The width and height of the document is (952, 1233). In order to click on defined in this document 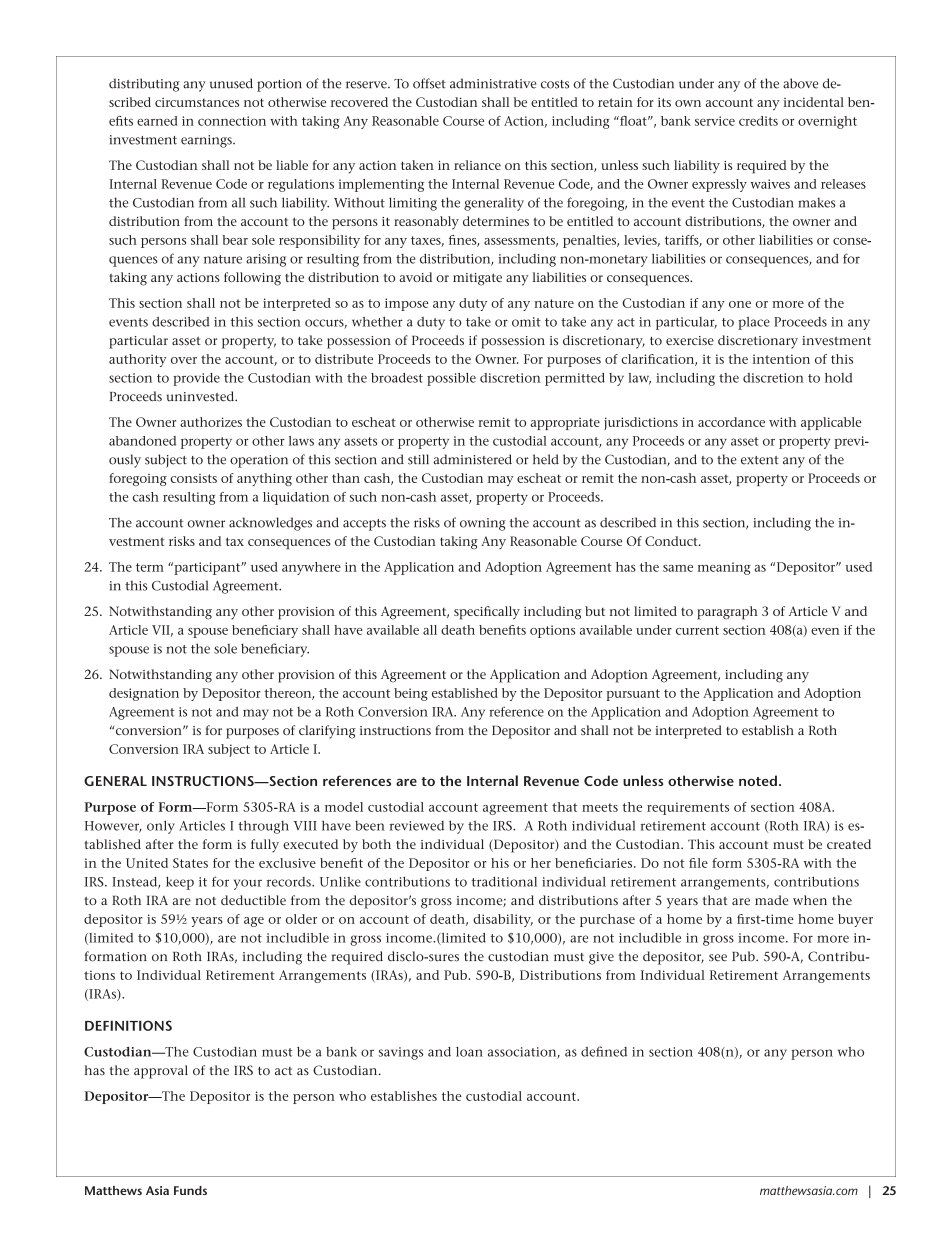, I will do `click(604, 1051)`.
